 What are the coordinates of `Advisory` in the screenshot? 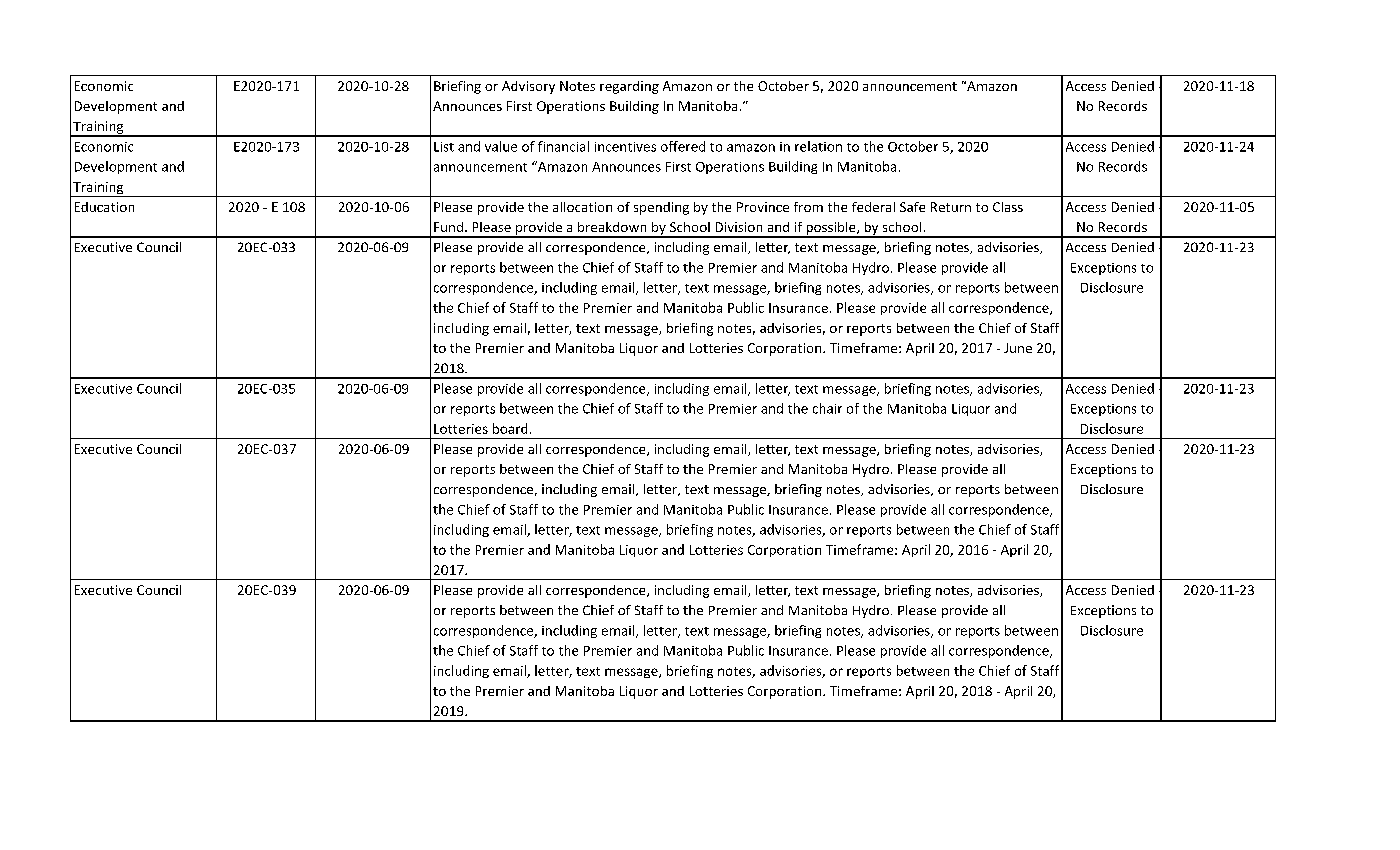 It's located at (528, 87).
